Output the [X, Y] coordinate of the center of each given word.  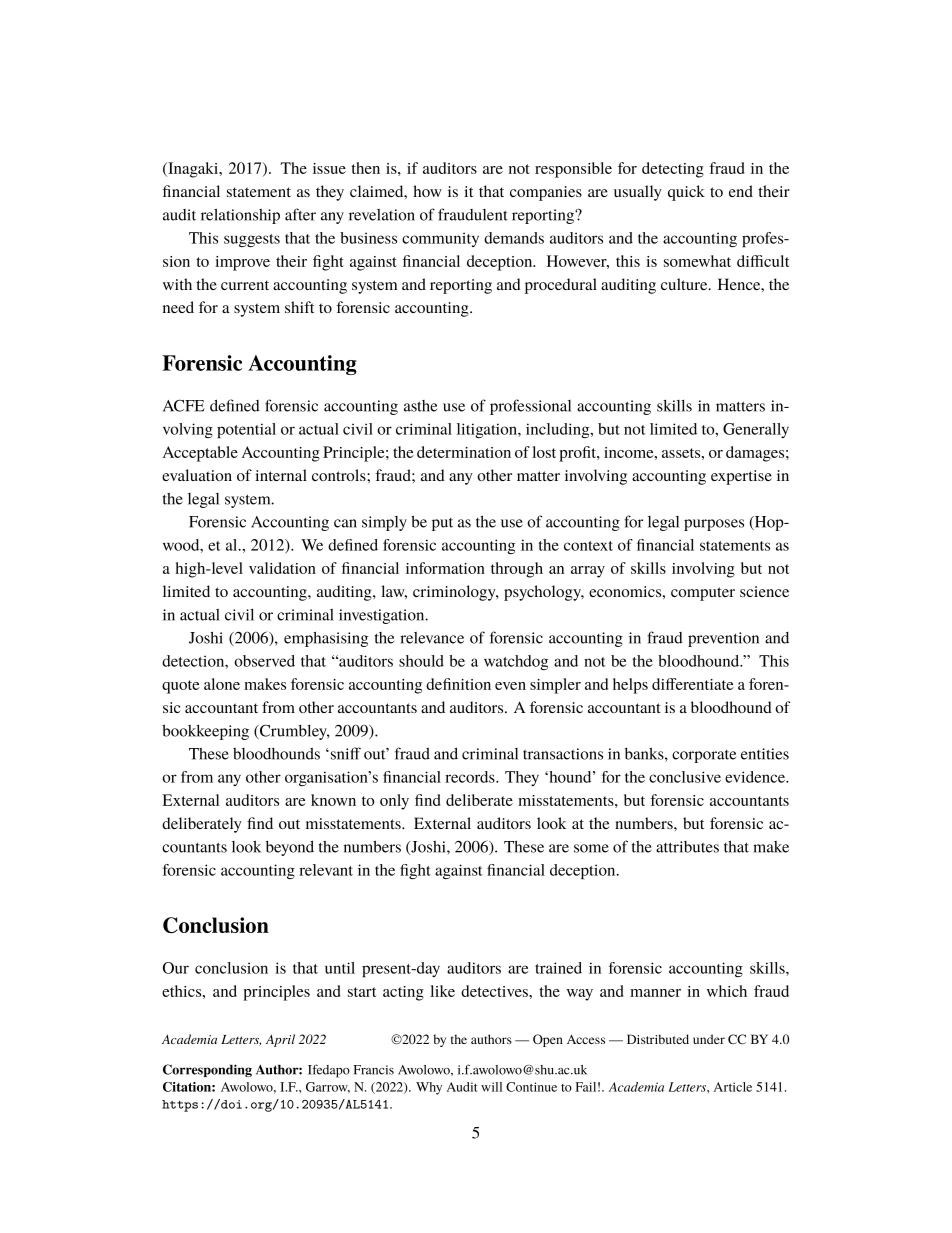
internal [281, 475]
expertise [741, 477]
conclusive [685, 777]
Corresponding [207, 1070]
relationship [240, 216]
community [440, 239]
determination [464, 452]
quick [686, 193]
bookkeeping [205, 732]
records [471, 777]
